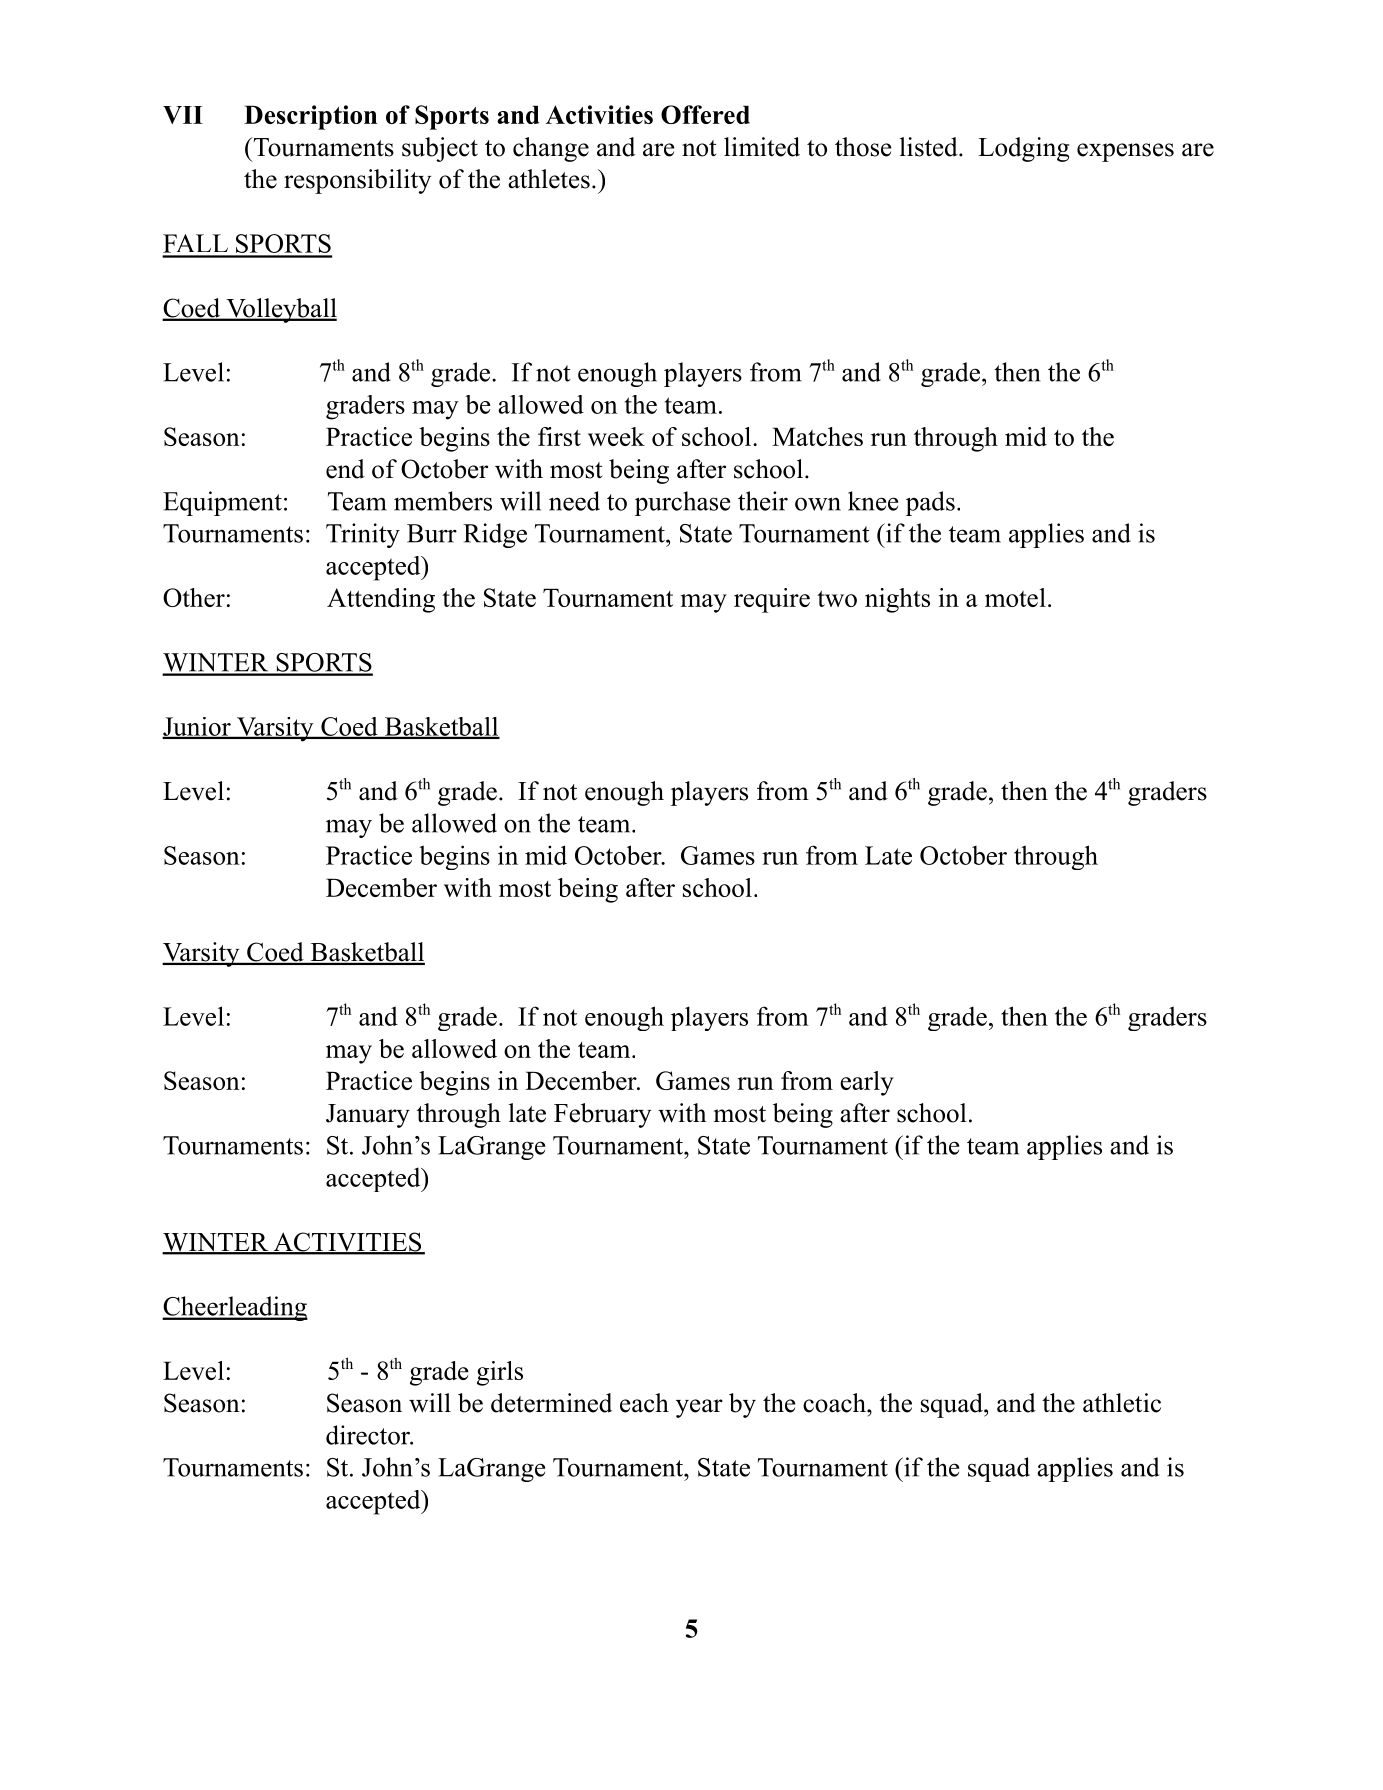  Describe the element at coordinates (235, 1308) in the screenshot. I see `Cheerleading` at that location.
